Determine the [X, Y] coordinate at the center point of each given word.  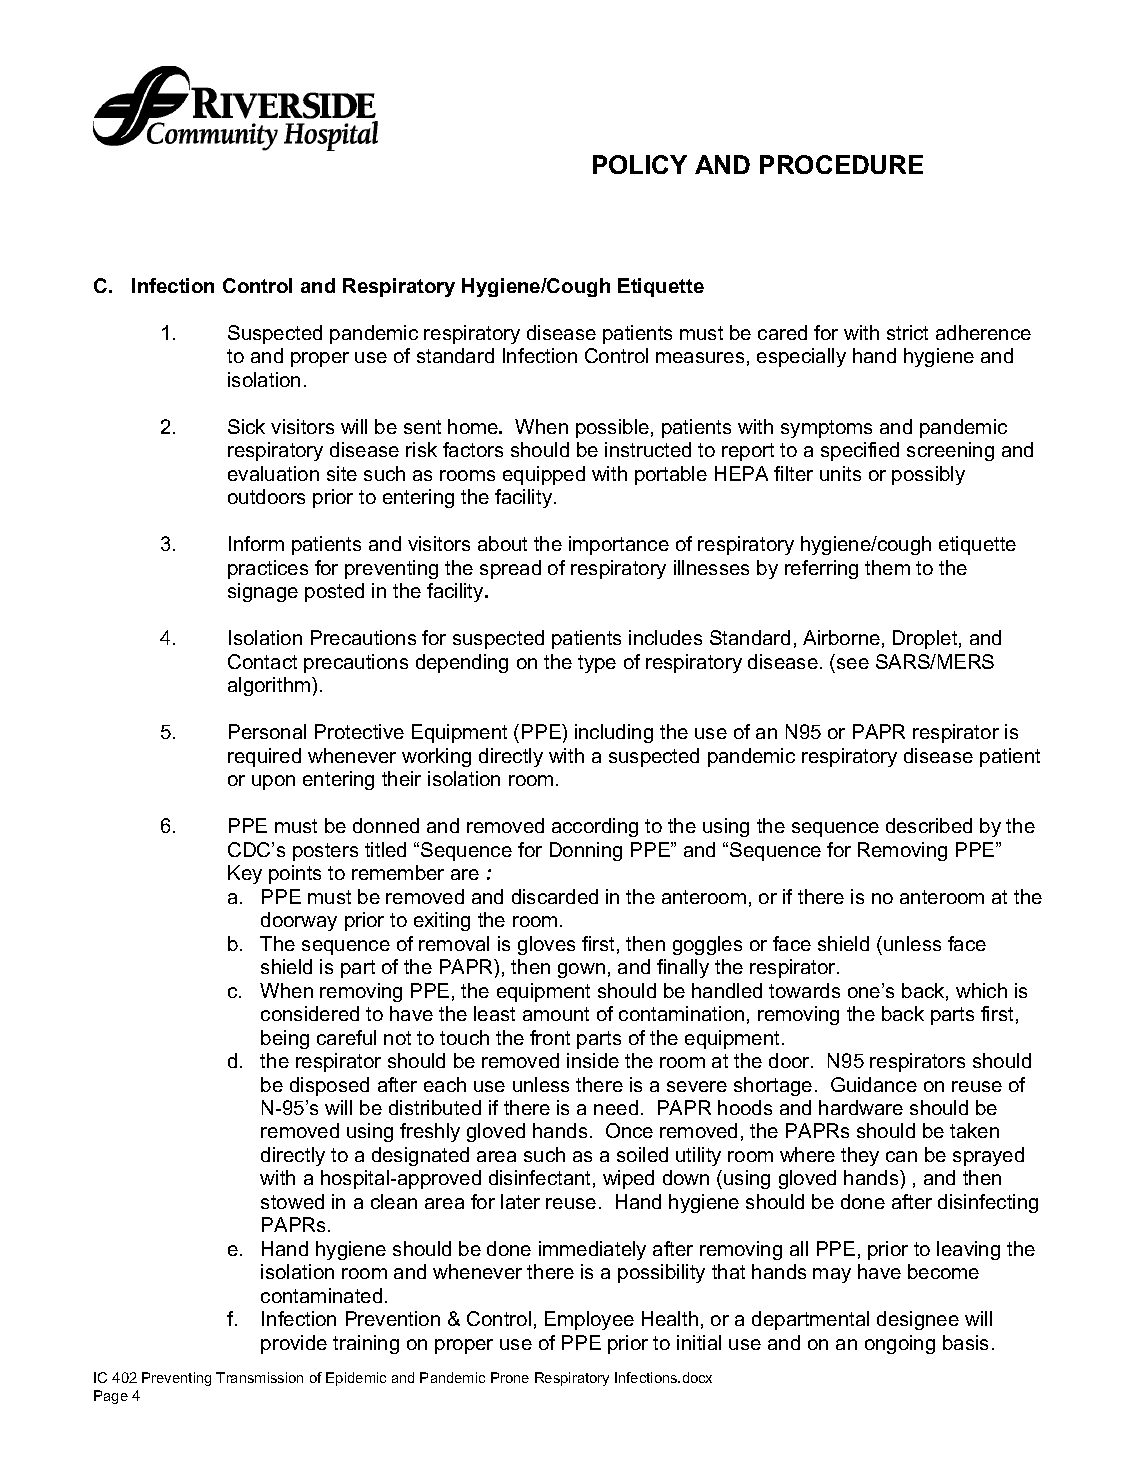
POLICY [640, 164]
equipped [544, 475]
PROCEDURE [841, 164]
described [929, 825]
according [595, 827]
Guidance [874, 1084]
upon [273, 782]
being [285, 1039]
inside [593, 1060]
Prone [510, 1377]
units [840, 473]
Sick [246, 426]
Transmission [259, 1377]
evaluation [273, 473]
